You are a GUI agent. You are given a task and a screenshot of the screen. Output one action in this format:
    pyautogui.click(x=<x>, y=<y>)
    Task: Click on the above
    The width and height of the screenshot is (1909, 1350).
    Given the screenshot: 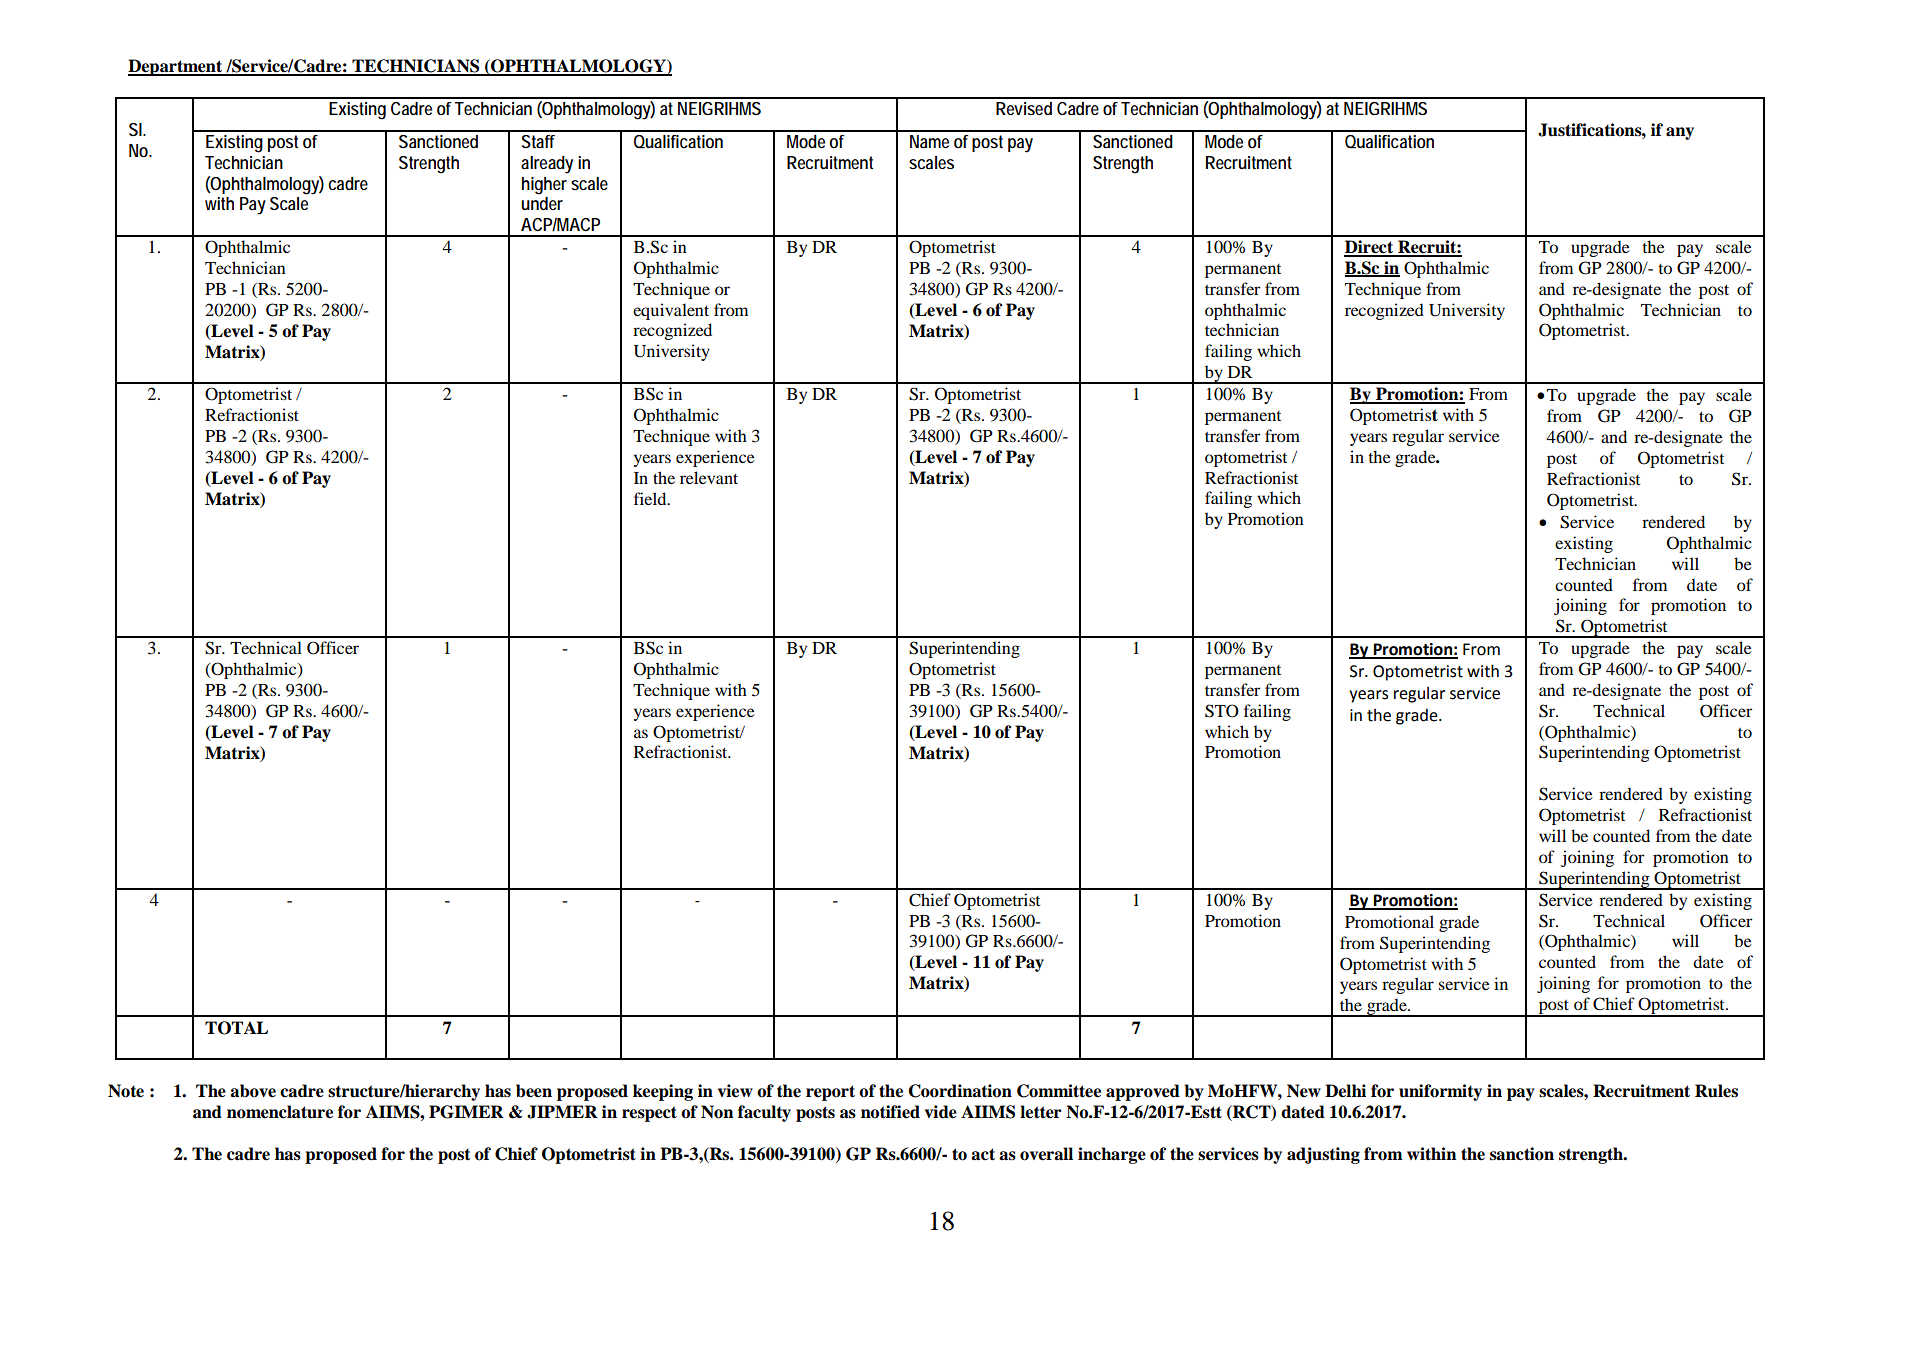 What is the action you would take?
    pyautogui.click(x=253, y=1091)
